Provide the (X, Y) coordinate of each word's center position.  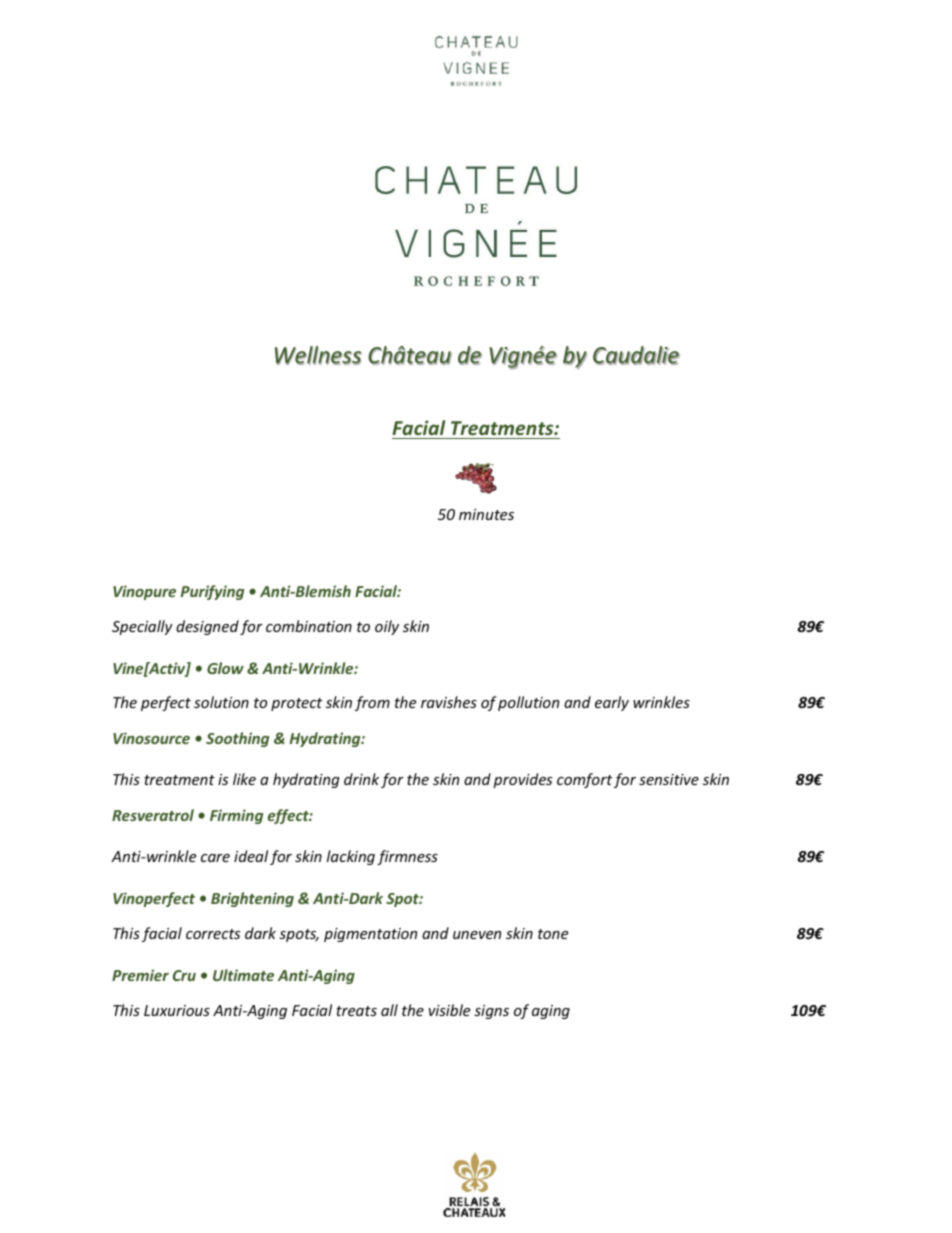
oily (387, 627)
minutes (486, 514)
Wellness (318, 355)
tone (553, 934)
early (612, 703)
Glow (225, 668)
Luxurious (177, 1010)
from (372, 703)
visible (449, 1010)
